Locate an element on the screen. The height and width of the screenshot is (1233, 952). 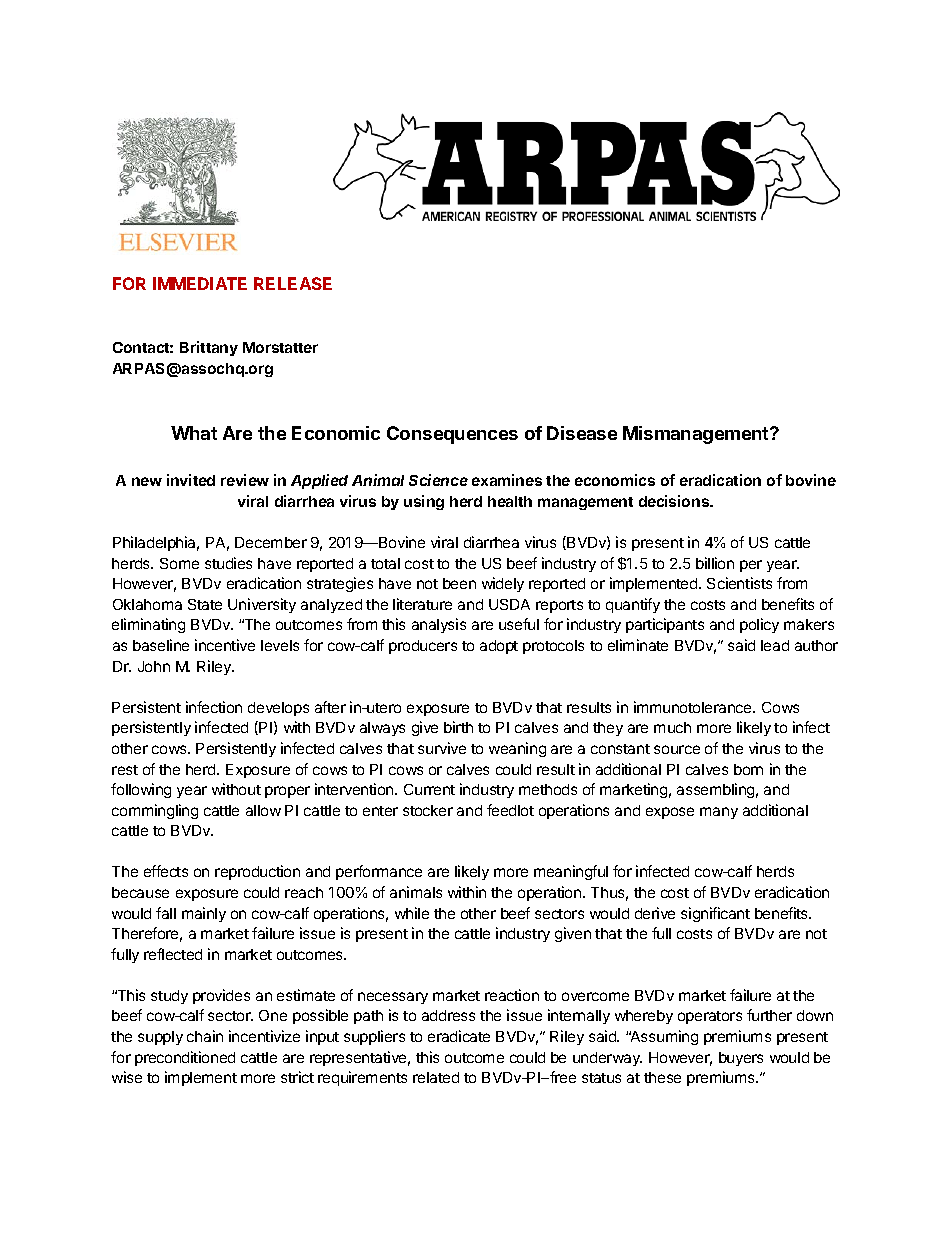
lead is located at coordinates (775, 645).
